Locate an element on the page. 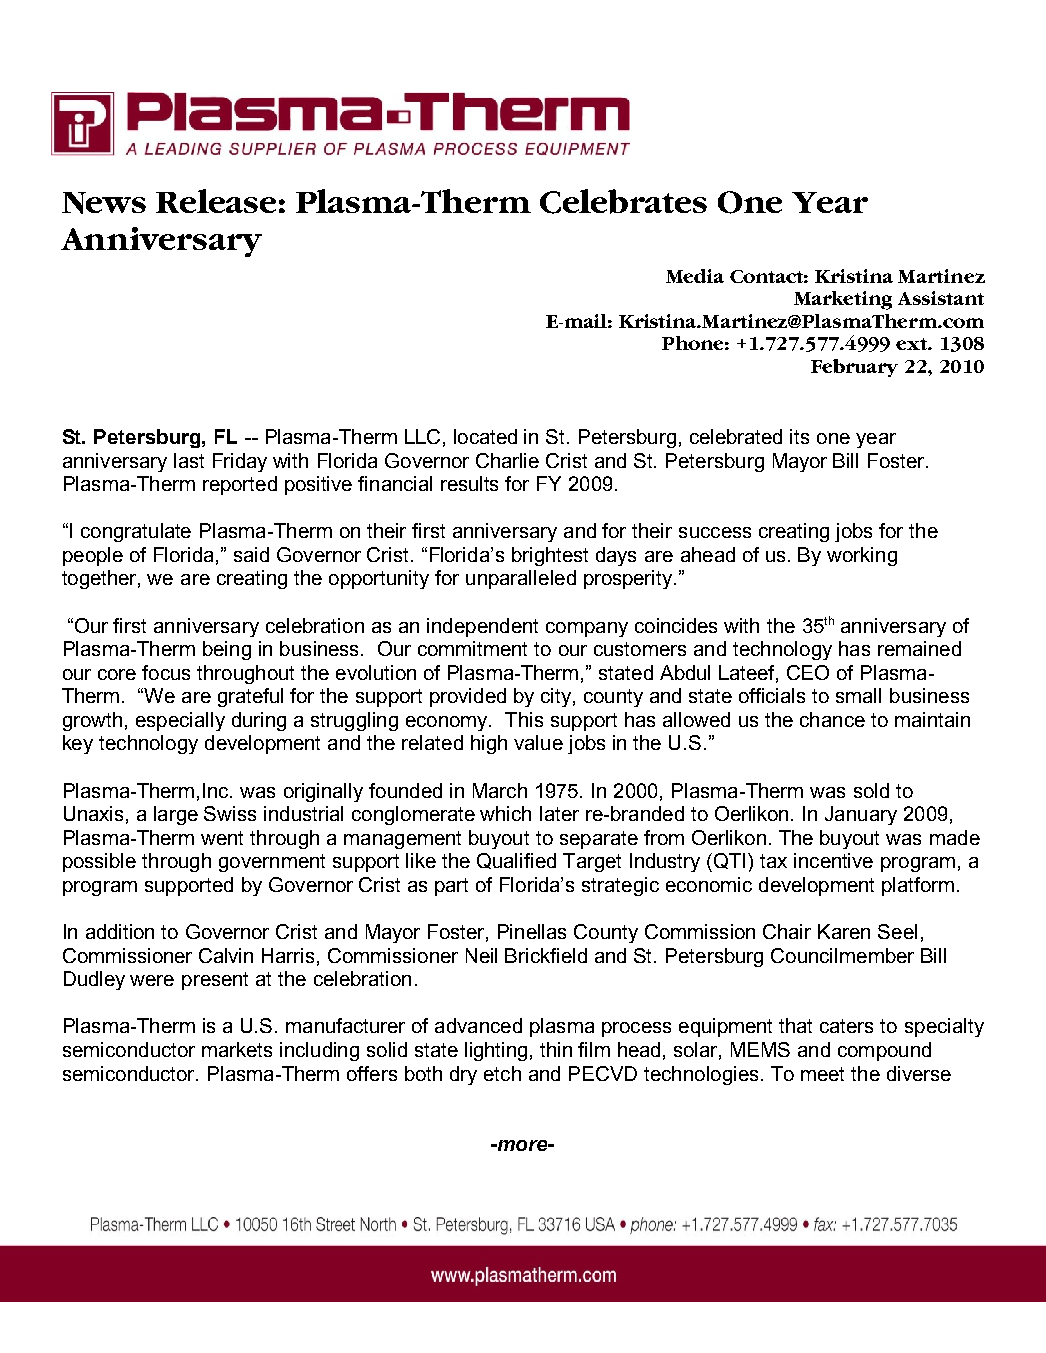 The image size is (1046, 1353). working is located at coordinates (862, 556).
